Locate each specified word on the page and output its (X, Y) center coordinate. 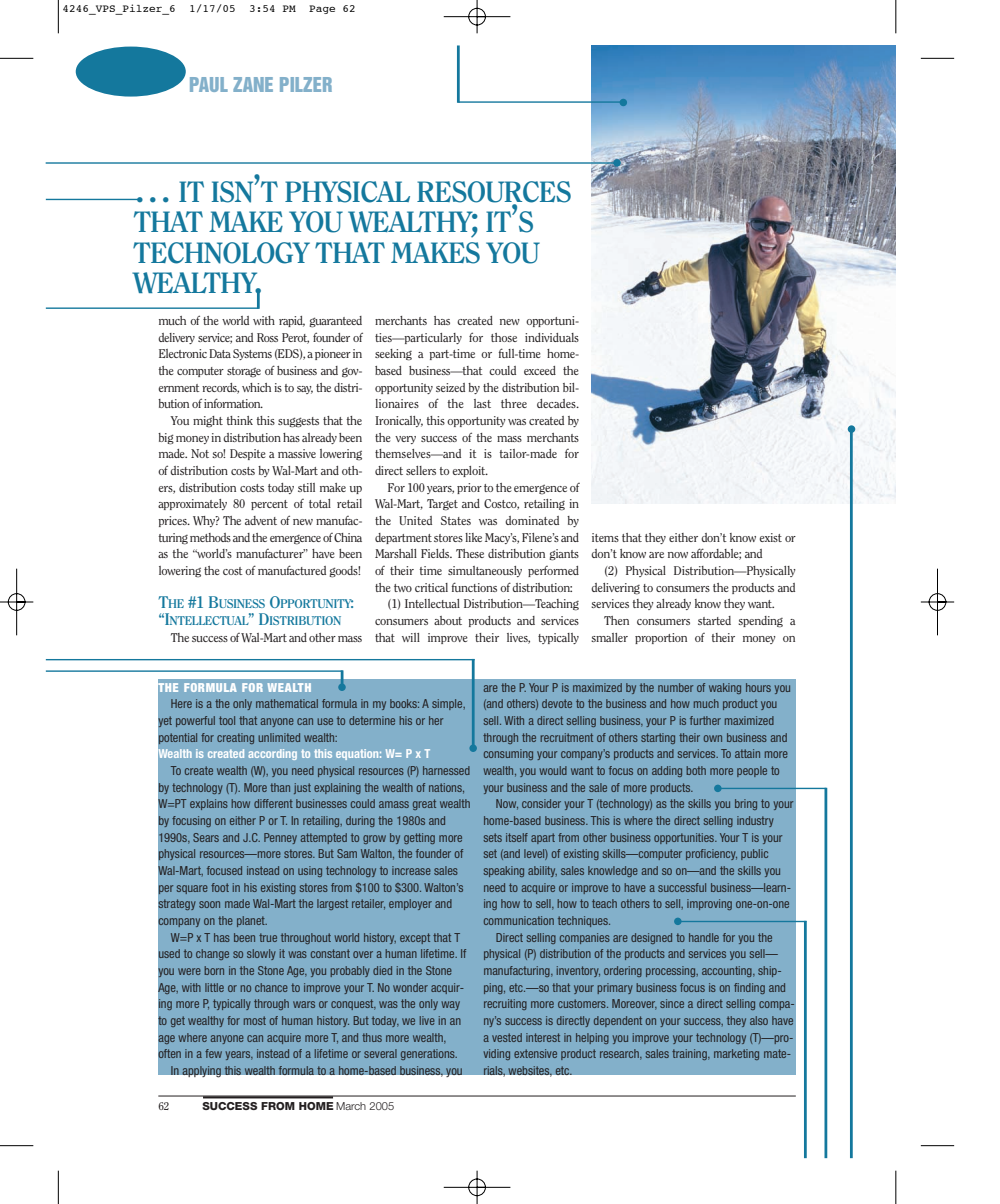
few (213, 1053)
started (714, 620)
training (690, 1054)
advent (261, 520)
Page (322, 9)
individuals (552, 337)
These (470, 553)
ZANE (253, 84)
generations (429, 1054)
